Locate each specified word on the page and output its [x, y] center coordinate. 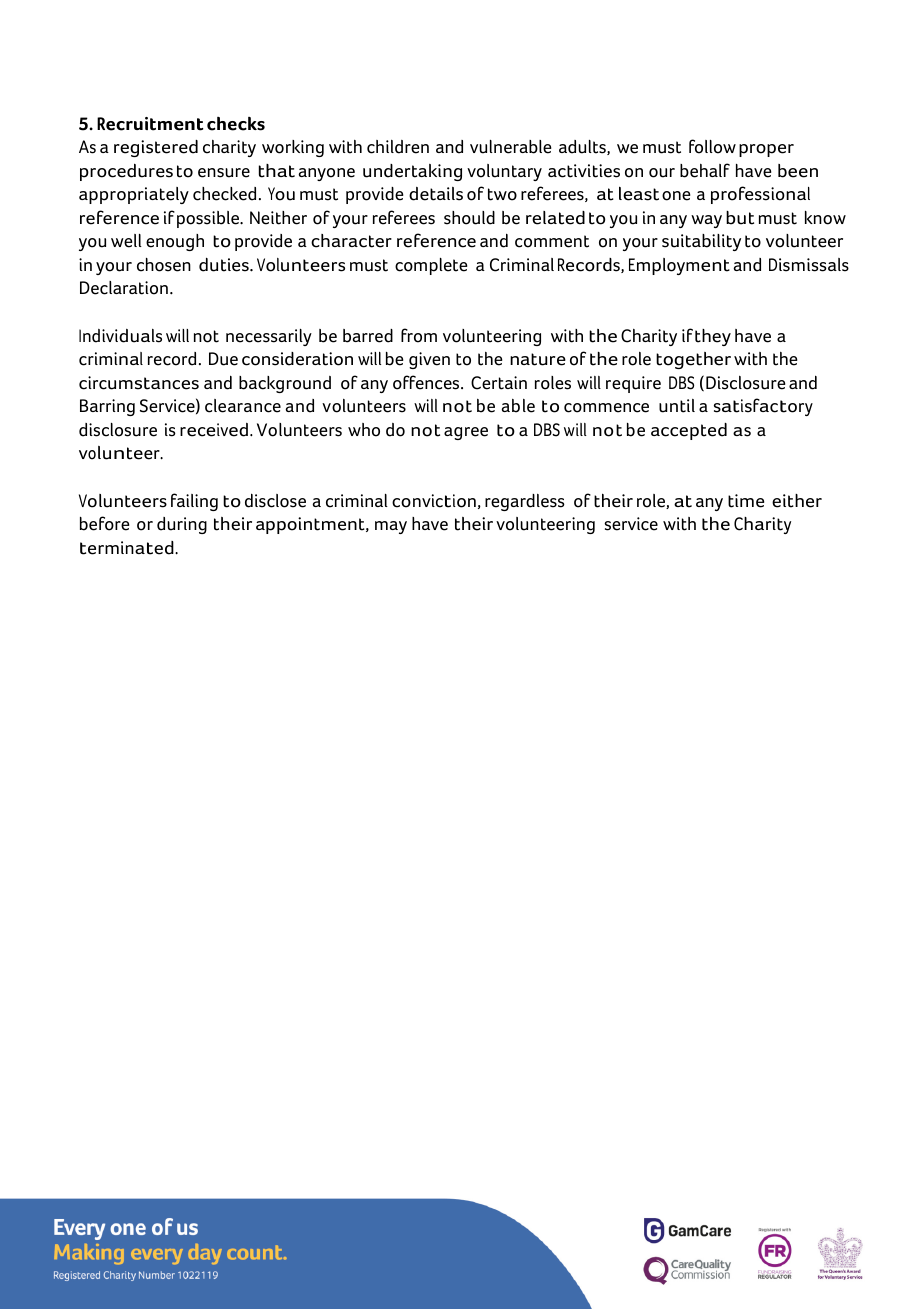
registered [156, 148]
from [419, 335]
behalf [705, 170]
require [633, 384]
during [182, 525]
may [391, 527]
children [398, 147]
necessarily [269, 337]
